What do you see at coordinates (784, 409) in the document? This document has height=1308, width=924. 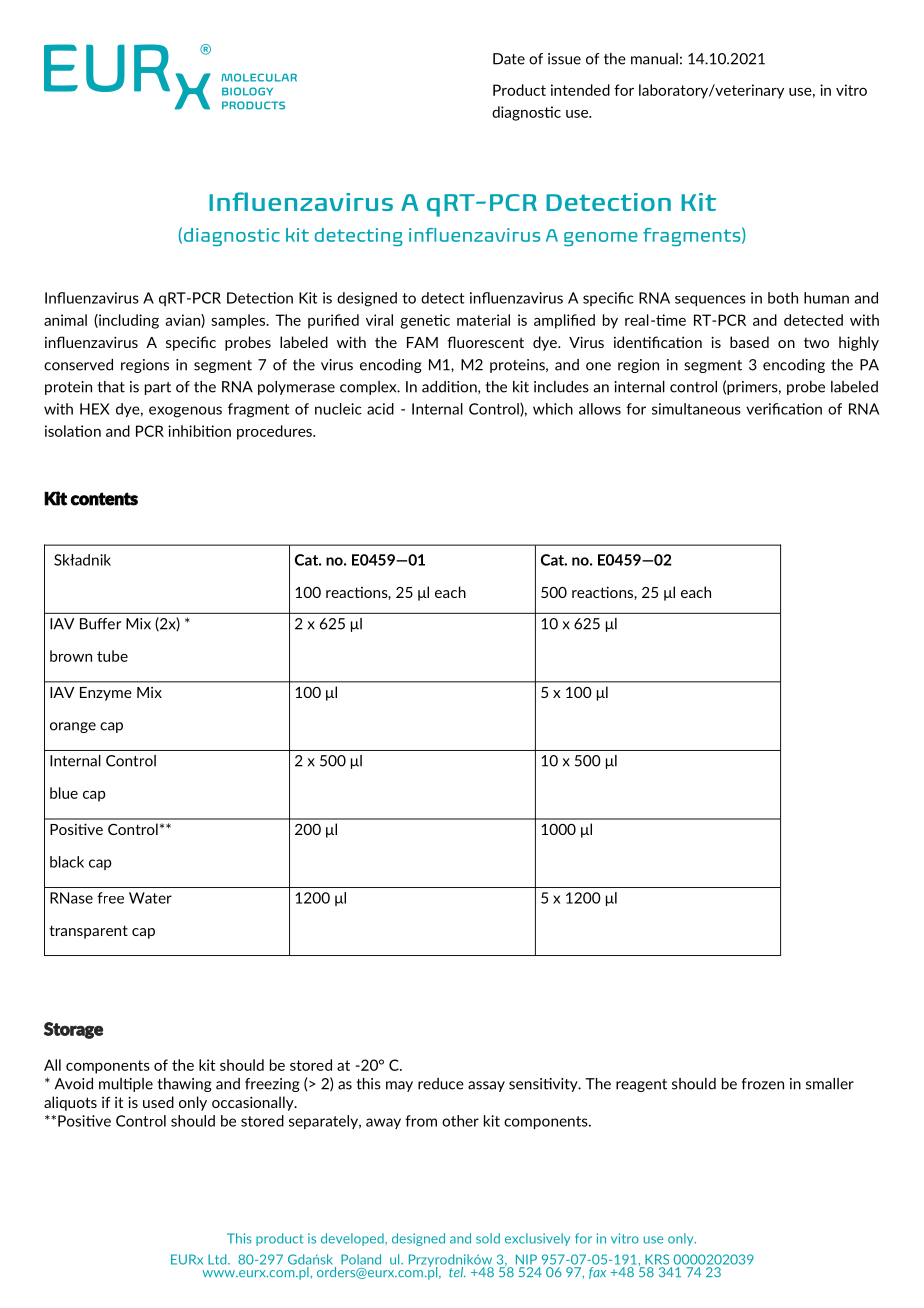 I see `verification` at bounding box center [784, 409].
